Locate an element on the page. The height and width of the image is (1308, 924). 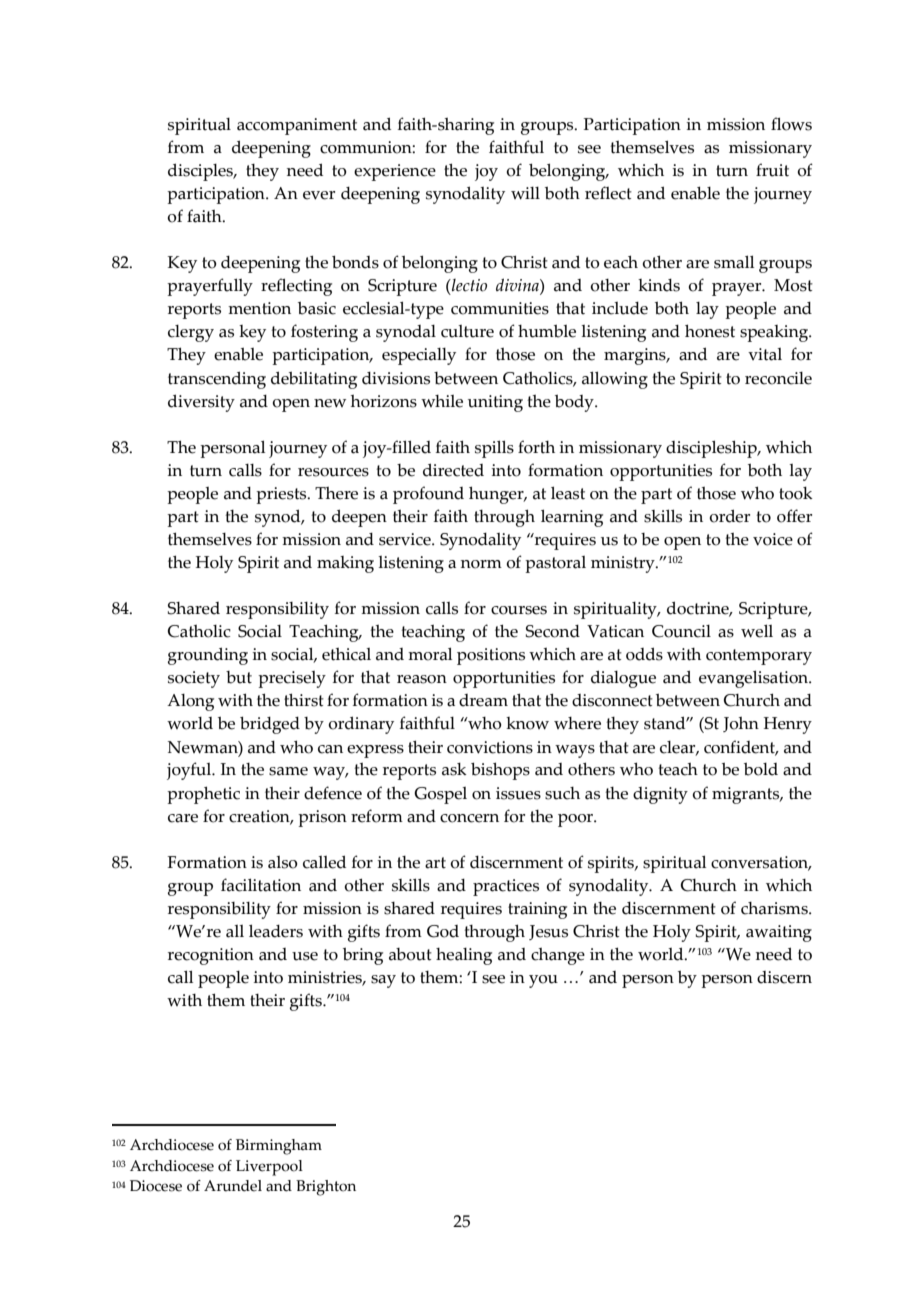
fruit is located at coordinates (772, 170).
